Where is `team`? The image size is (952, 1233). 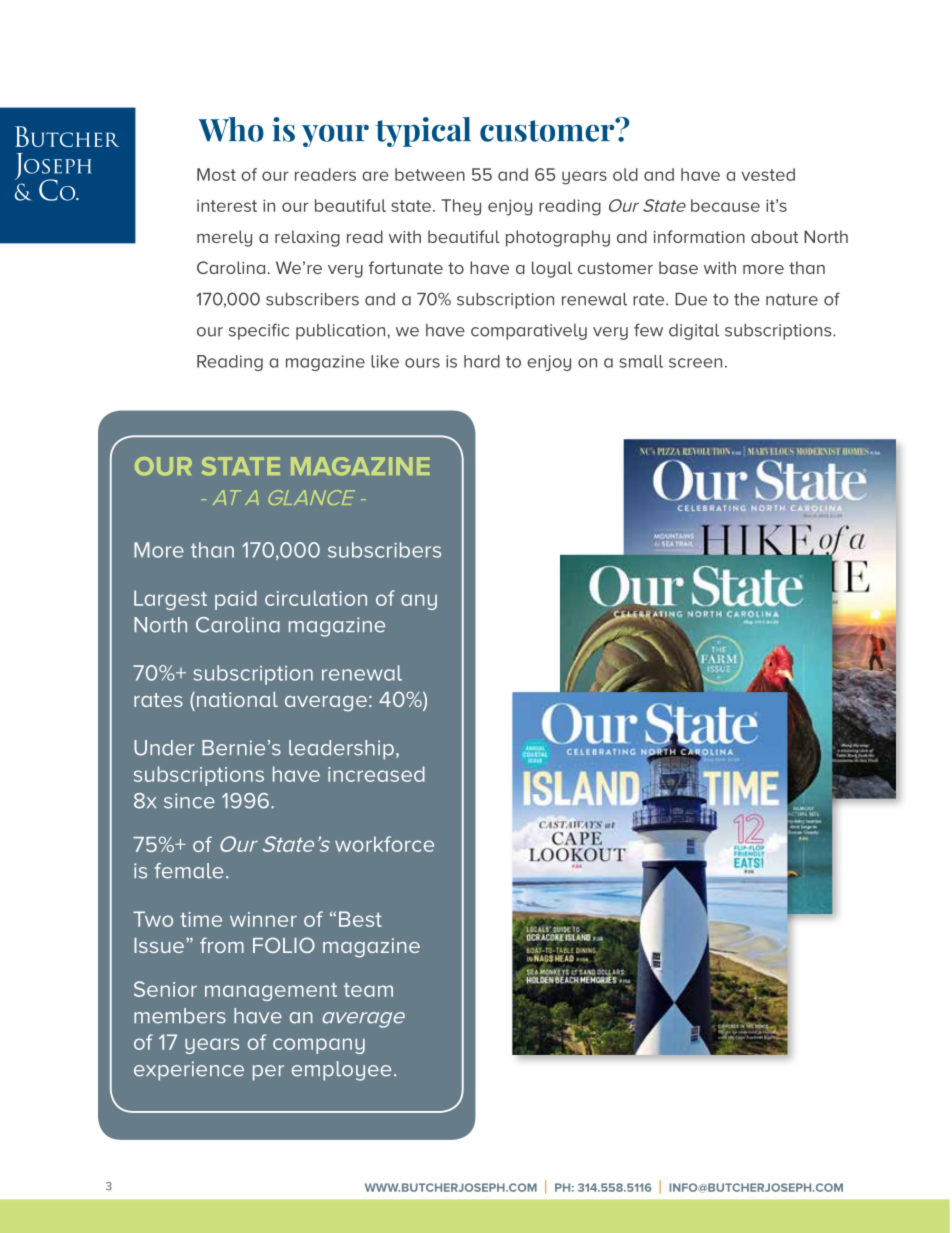
team is located at coordinates (368, 990).
